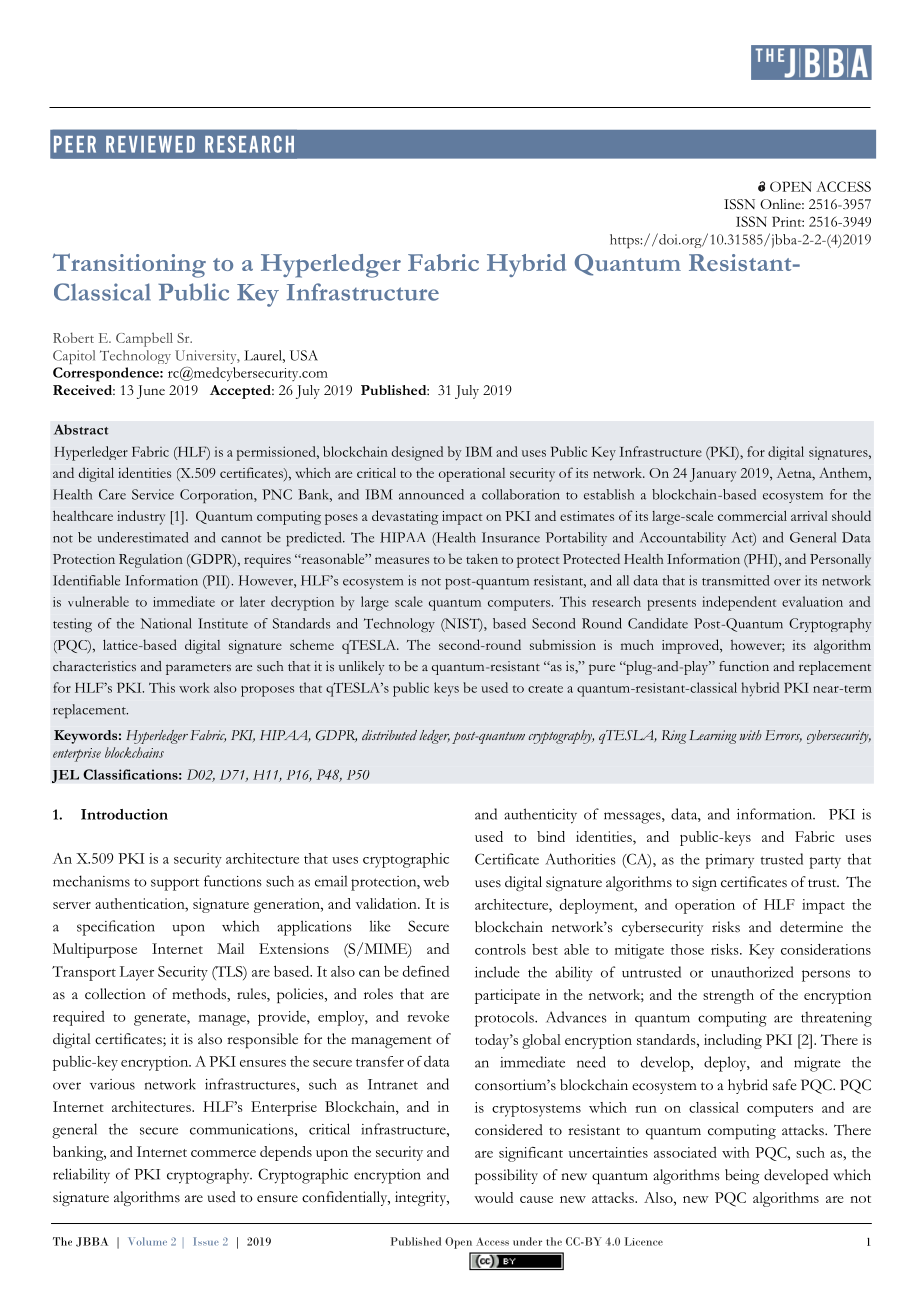 Image resolution: width=924 pixels, height=1307 pixels. I want to click on Learning, so click(713, 737).
